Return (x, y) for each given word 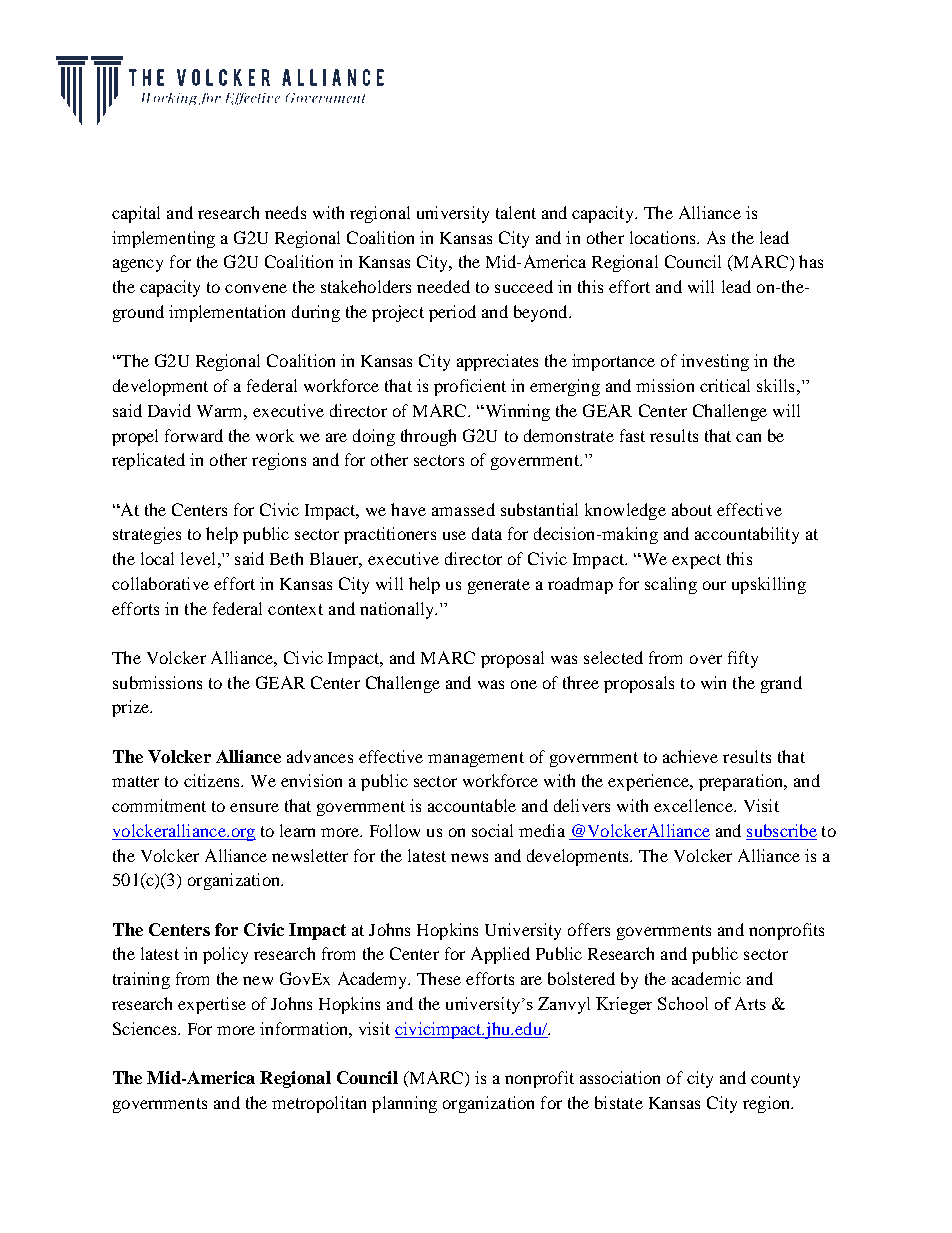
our (714, 585)
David (169, 410)
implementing (163, 239)
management (476, 759)
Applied (500, 955)
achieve (690, 756)
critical (725, 385)
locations (664, 237)
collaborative (160, 583)
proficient (470, 387)
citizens (213, 780)
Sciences (146, 1028)
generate (499, 586)
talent (516, 212)
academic (706, 978)
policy (225, 955)
